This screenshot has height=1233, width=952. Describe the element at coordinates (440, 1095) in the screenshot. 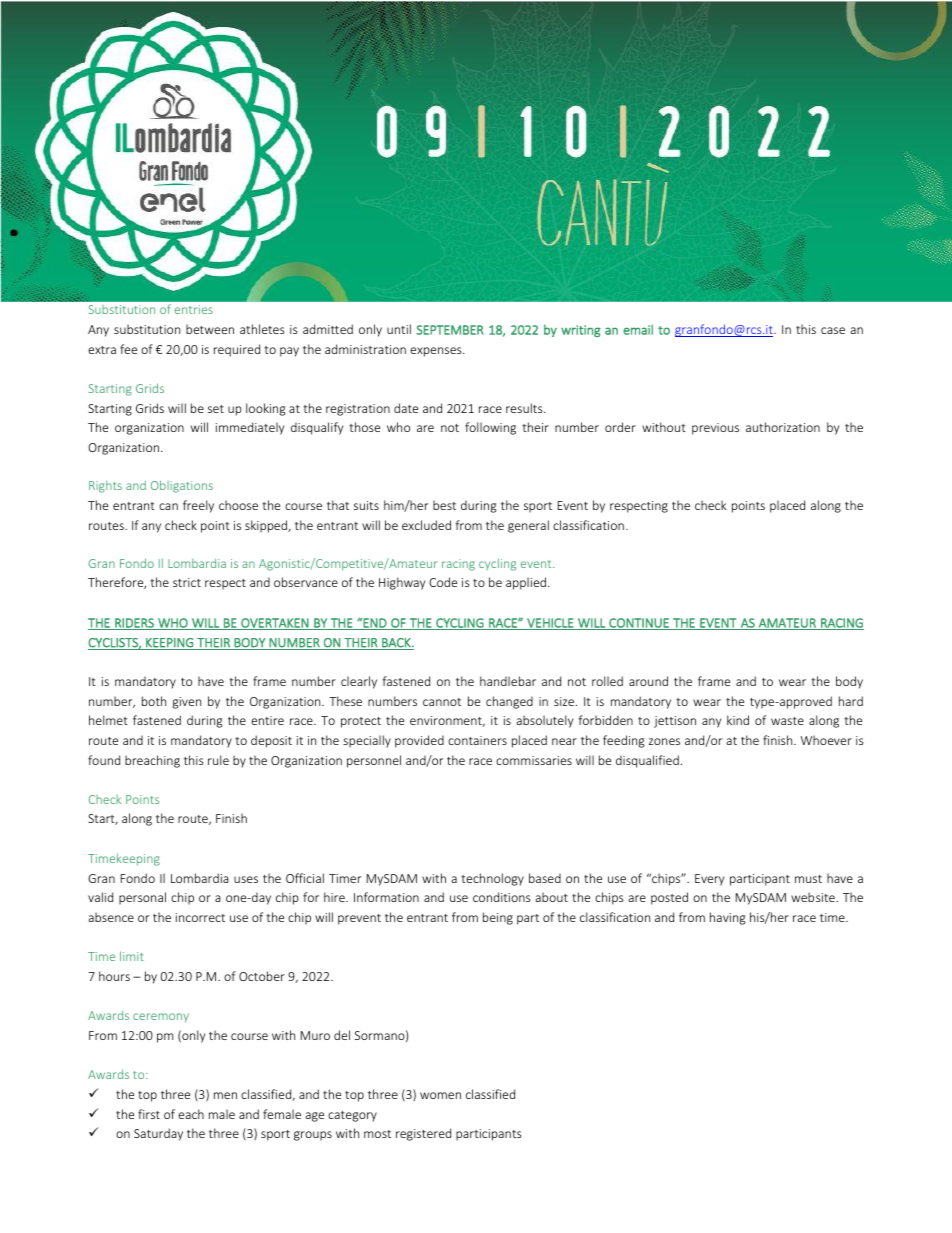

I see `women` at that location.
